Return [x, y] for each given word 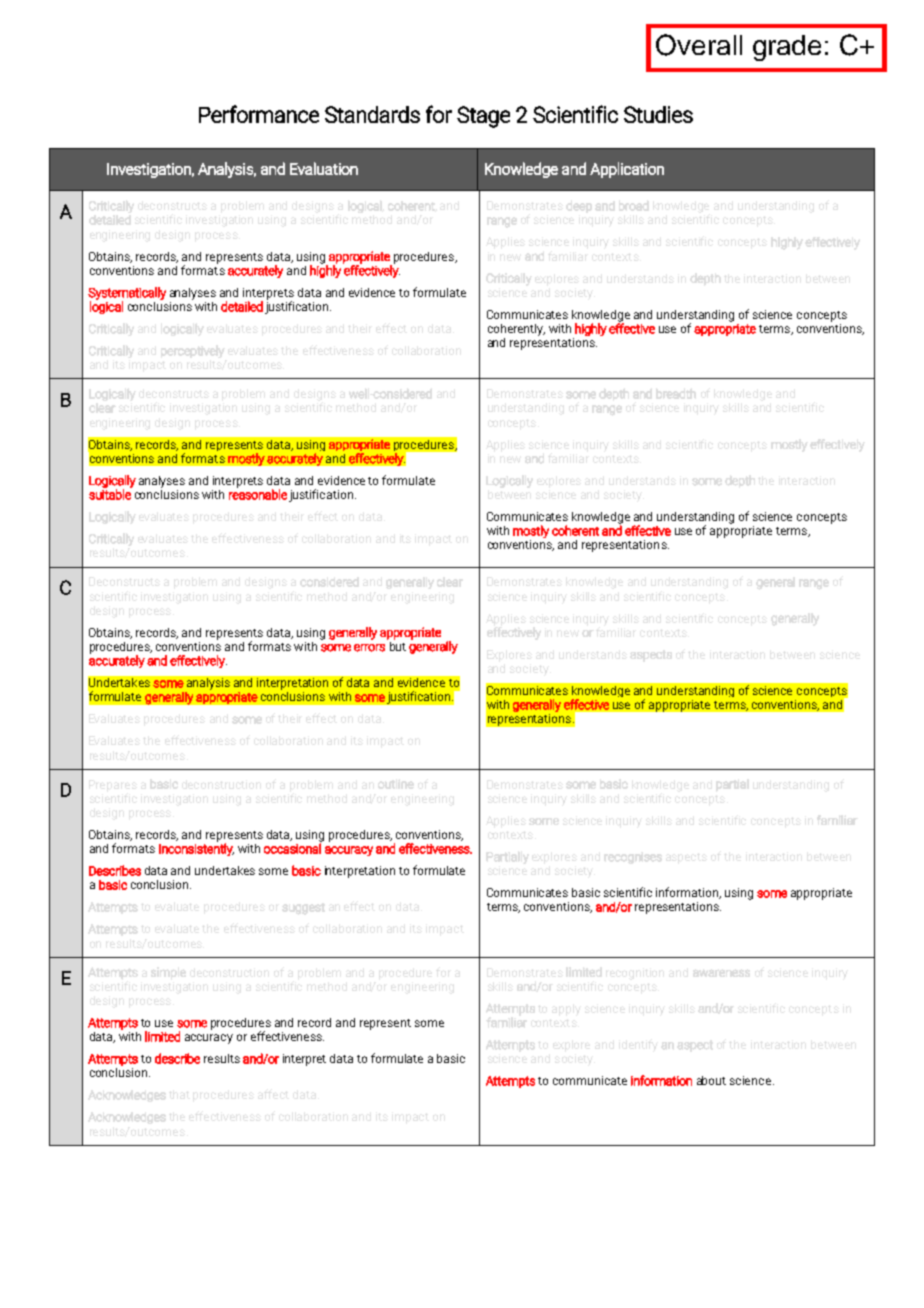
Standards [372, 114]
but [396, 645]
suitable [110, 493]
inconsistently [196, 848]
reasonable [258, 493]
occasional [293, 847]
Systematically [127, 294]
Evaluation [324, 168]
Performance [259, 114]
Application [627, 170]
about [711, 1080]
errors [369, 648]
